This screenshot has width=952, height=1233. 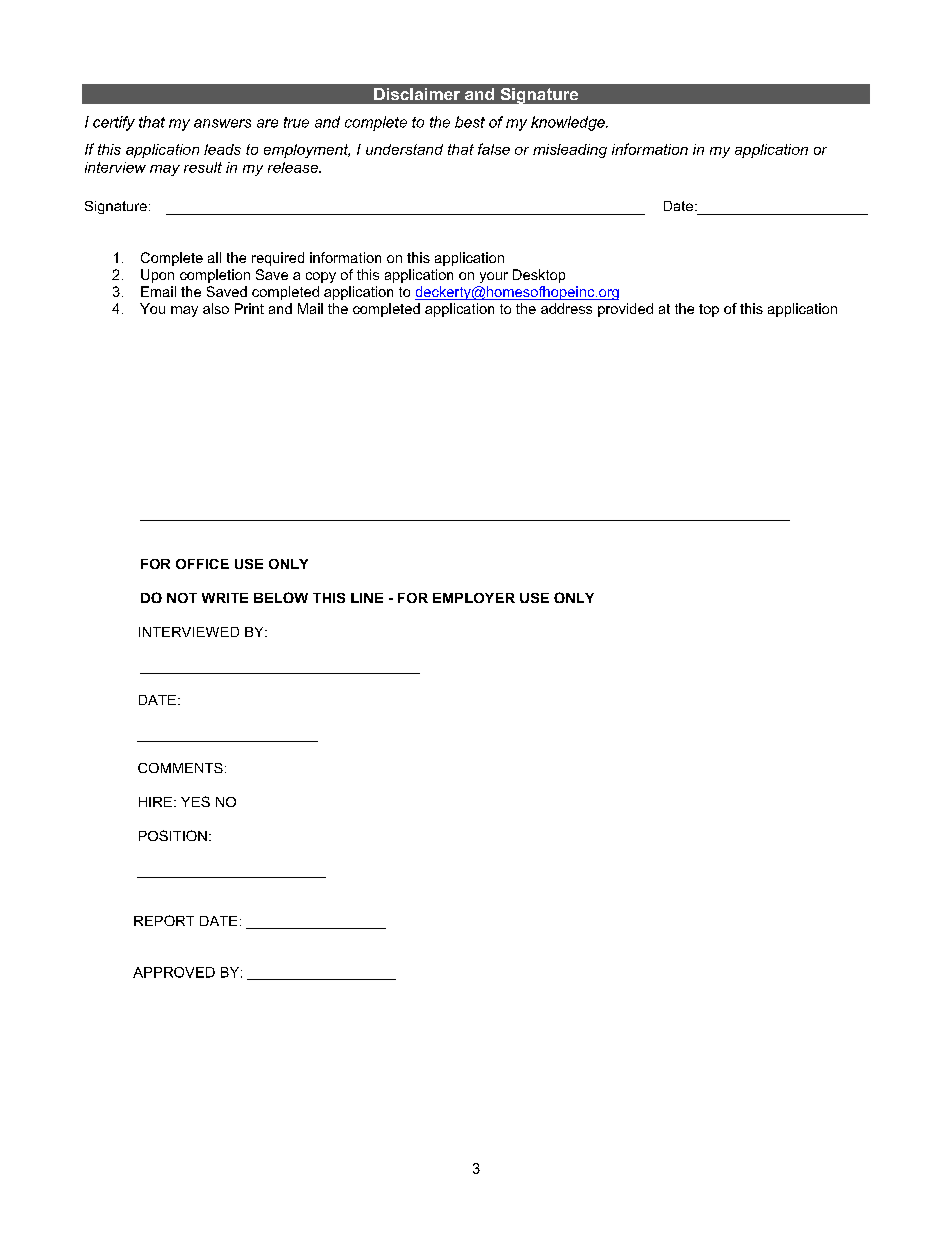 What do you see at coordinates (202, 564) in the screenshot?
I see `OFFICE` at bounding box center [202, 564].
